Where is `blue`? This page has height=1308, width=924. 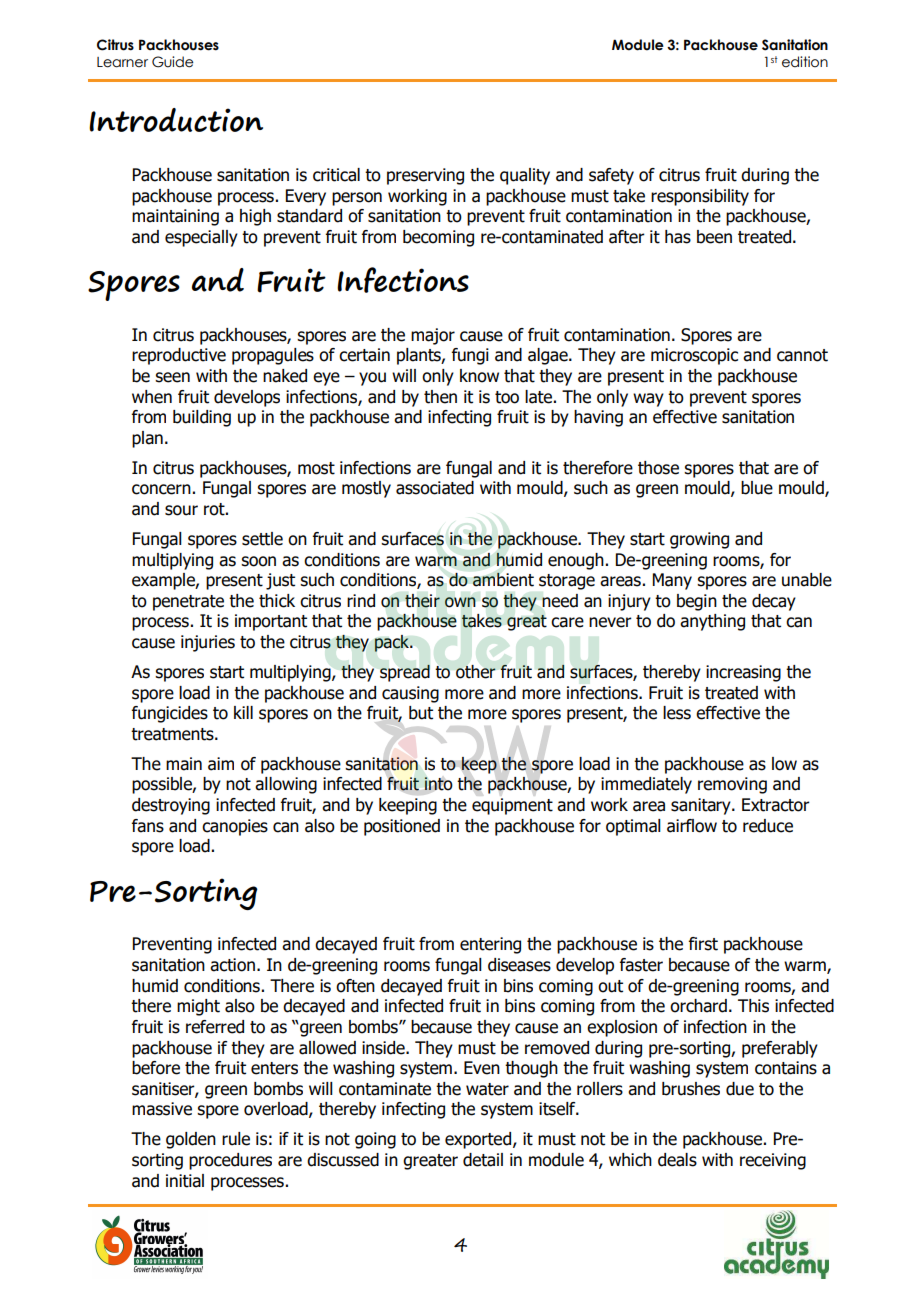
blue is located at coordinates (757, 488).
